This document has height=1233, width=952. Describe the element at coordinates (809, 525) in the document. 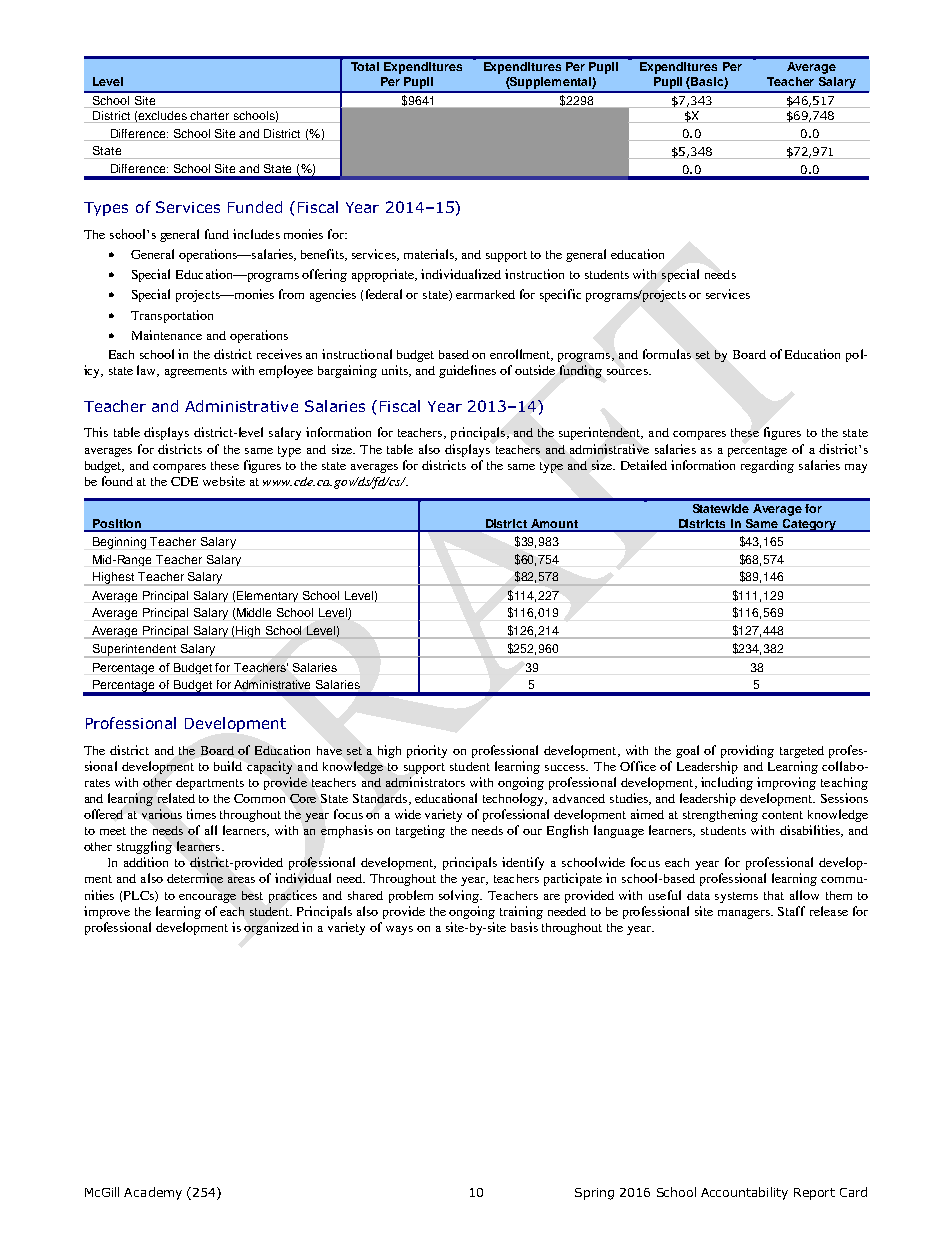

I see `Category` at that location.
